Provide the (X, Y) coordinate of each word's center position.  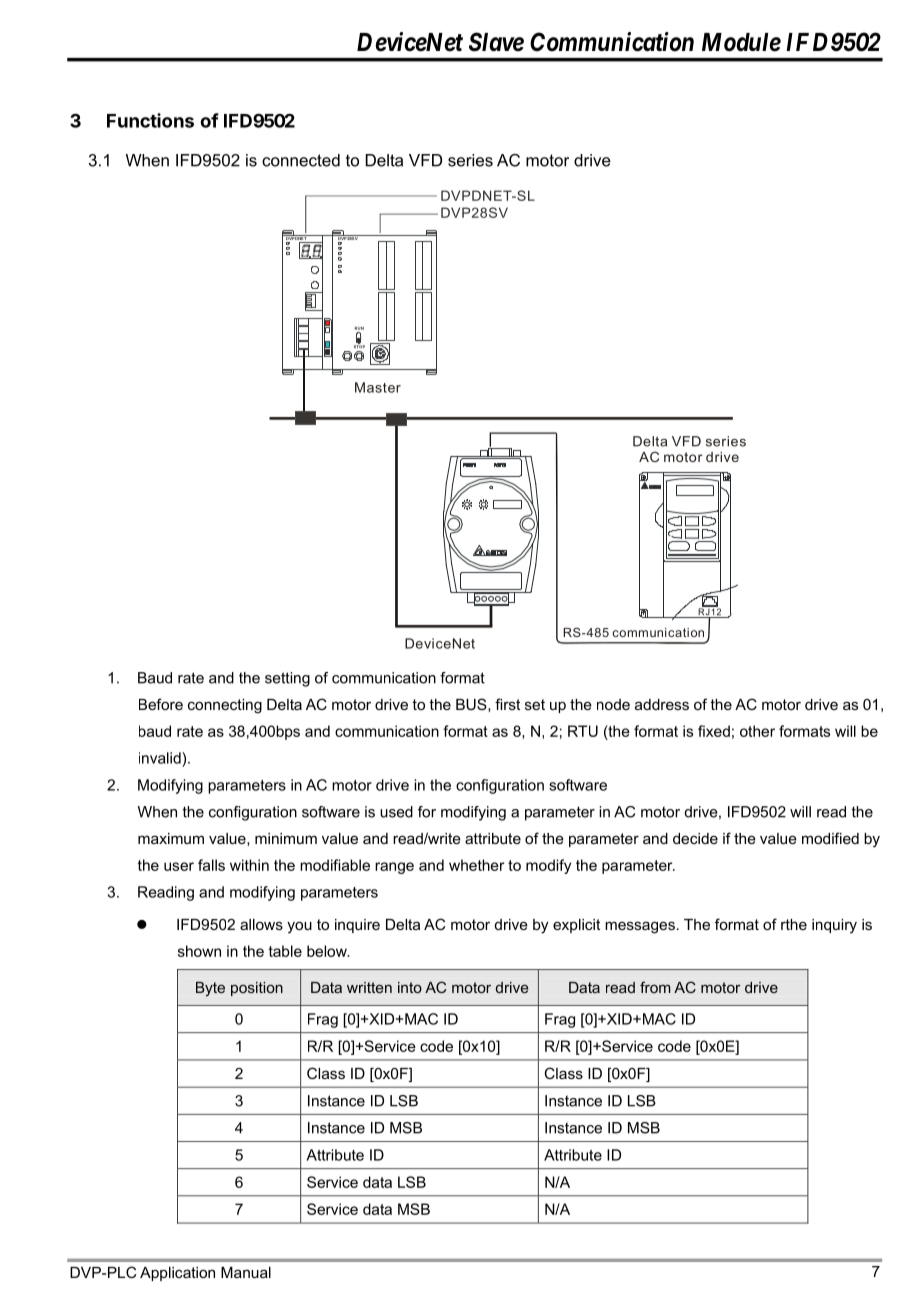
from (655, 987)
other (757, 731)
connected (301, 160)
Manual (246, 1272)
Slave (496, 42)
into (410, 987)
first (507, 704)
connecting (225, 706)
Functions (150, 120)
